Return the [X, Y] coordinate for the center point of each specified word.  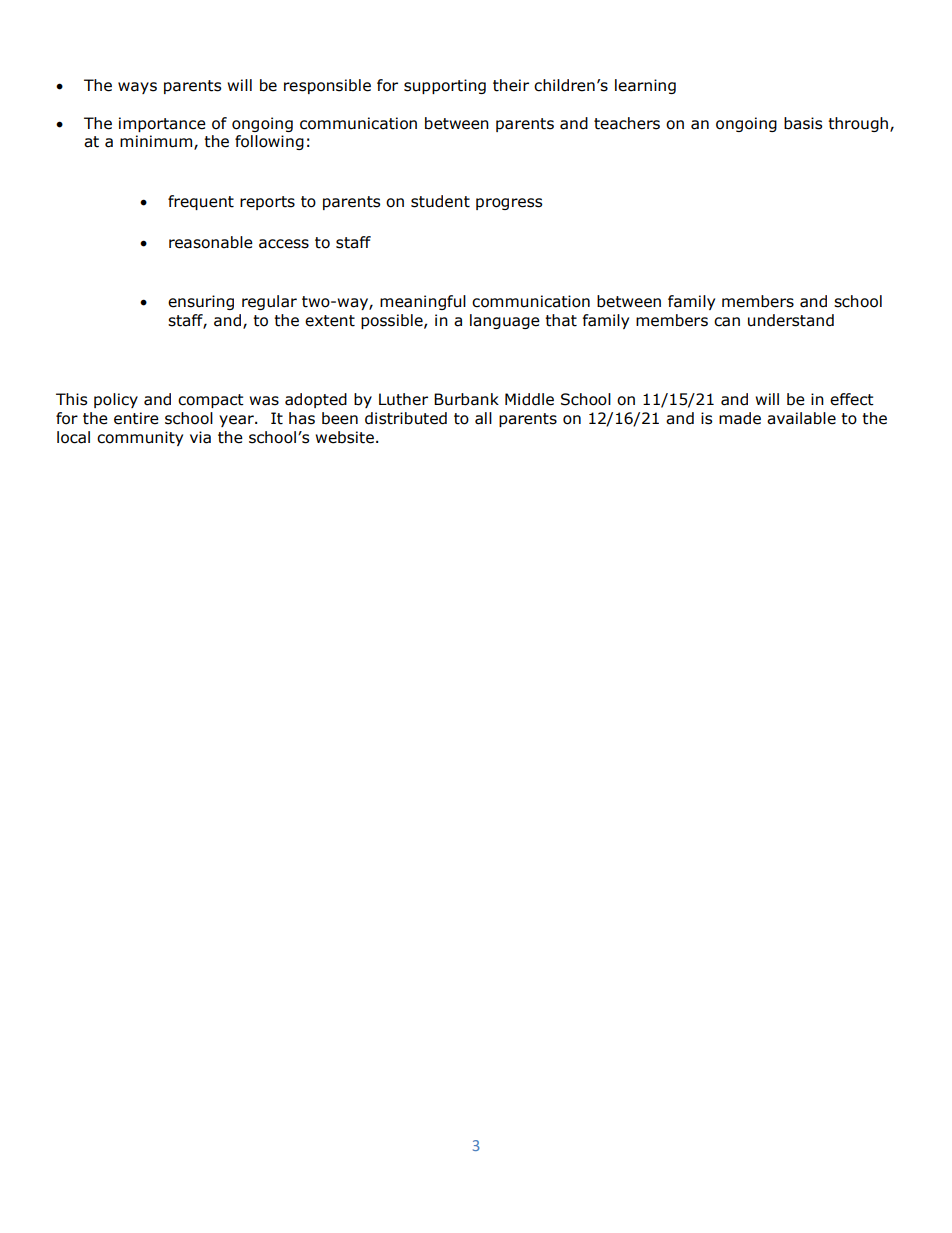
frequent [201, 202]
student [440, 201]
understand [791, 320]
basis [803, 123]
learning [645, 86]
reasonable [211, 242]
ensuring [201, 302]
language [505, 321]
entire [136, 418]
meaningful [423, 302]
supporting [445, 86]
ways [137, 88]
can [727, 322]
